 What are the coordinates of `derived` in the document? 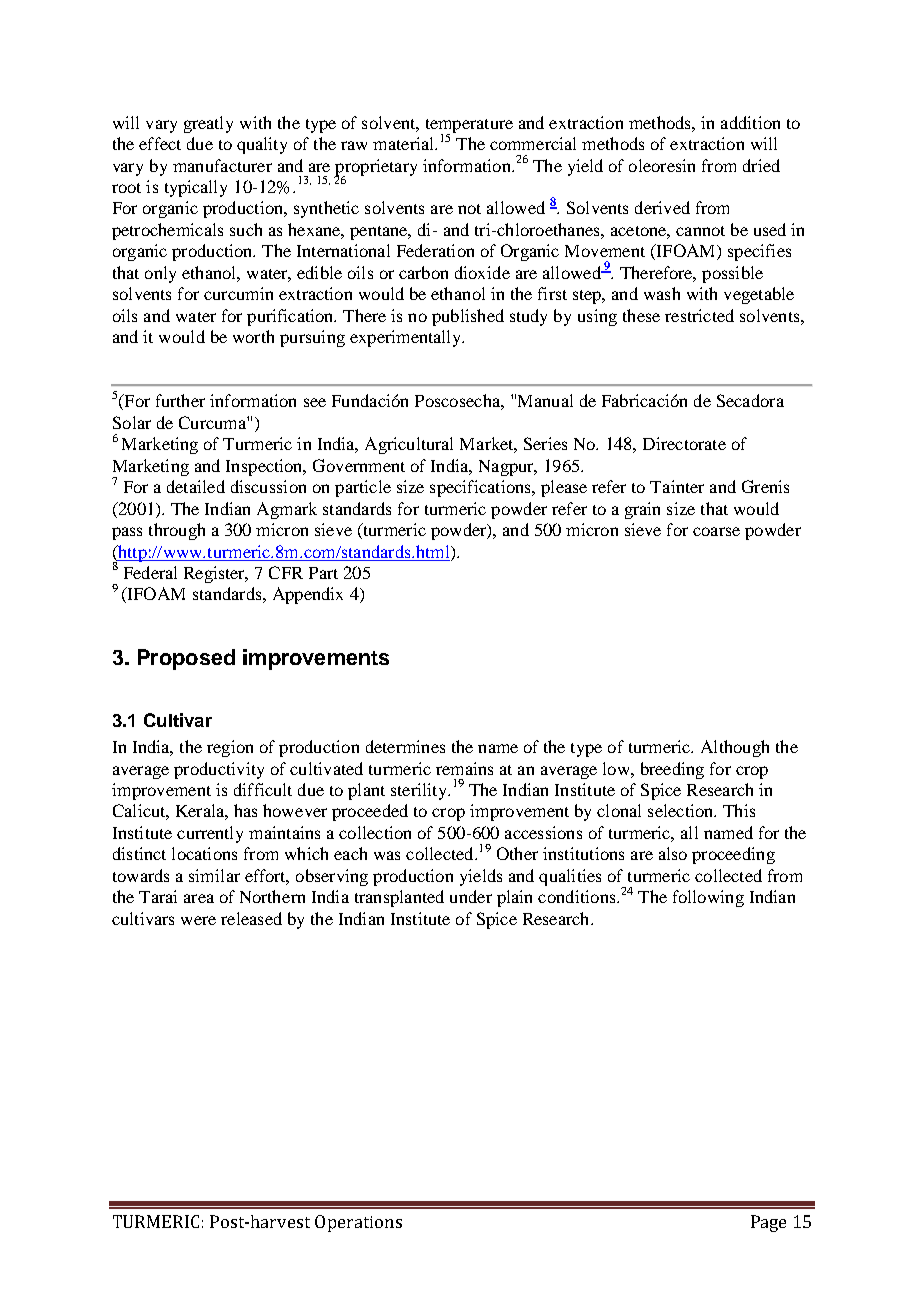 It's located at (662, 207).
